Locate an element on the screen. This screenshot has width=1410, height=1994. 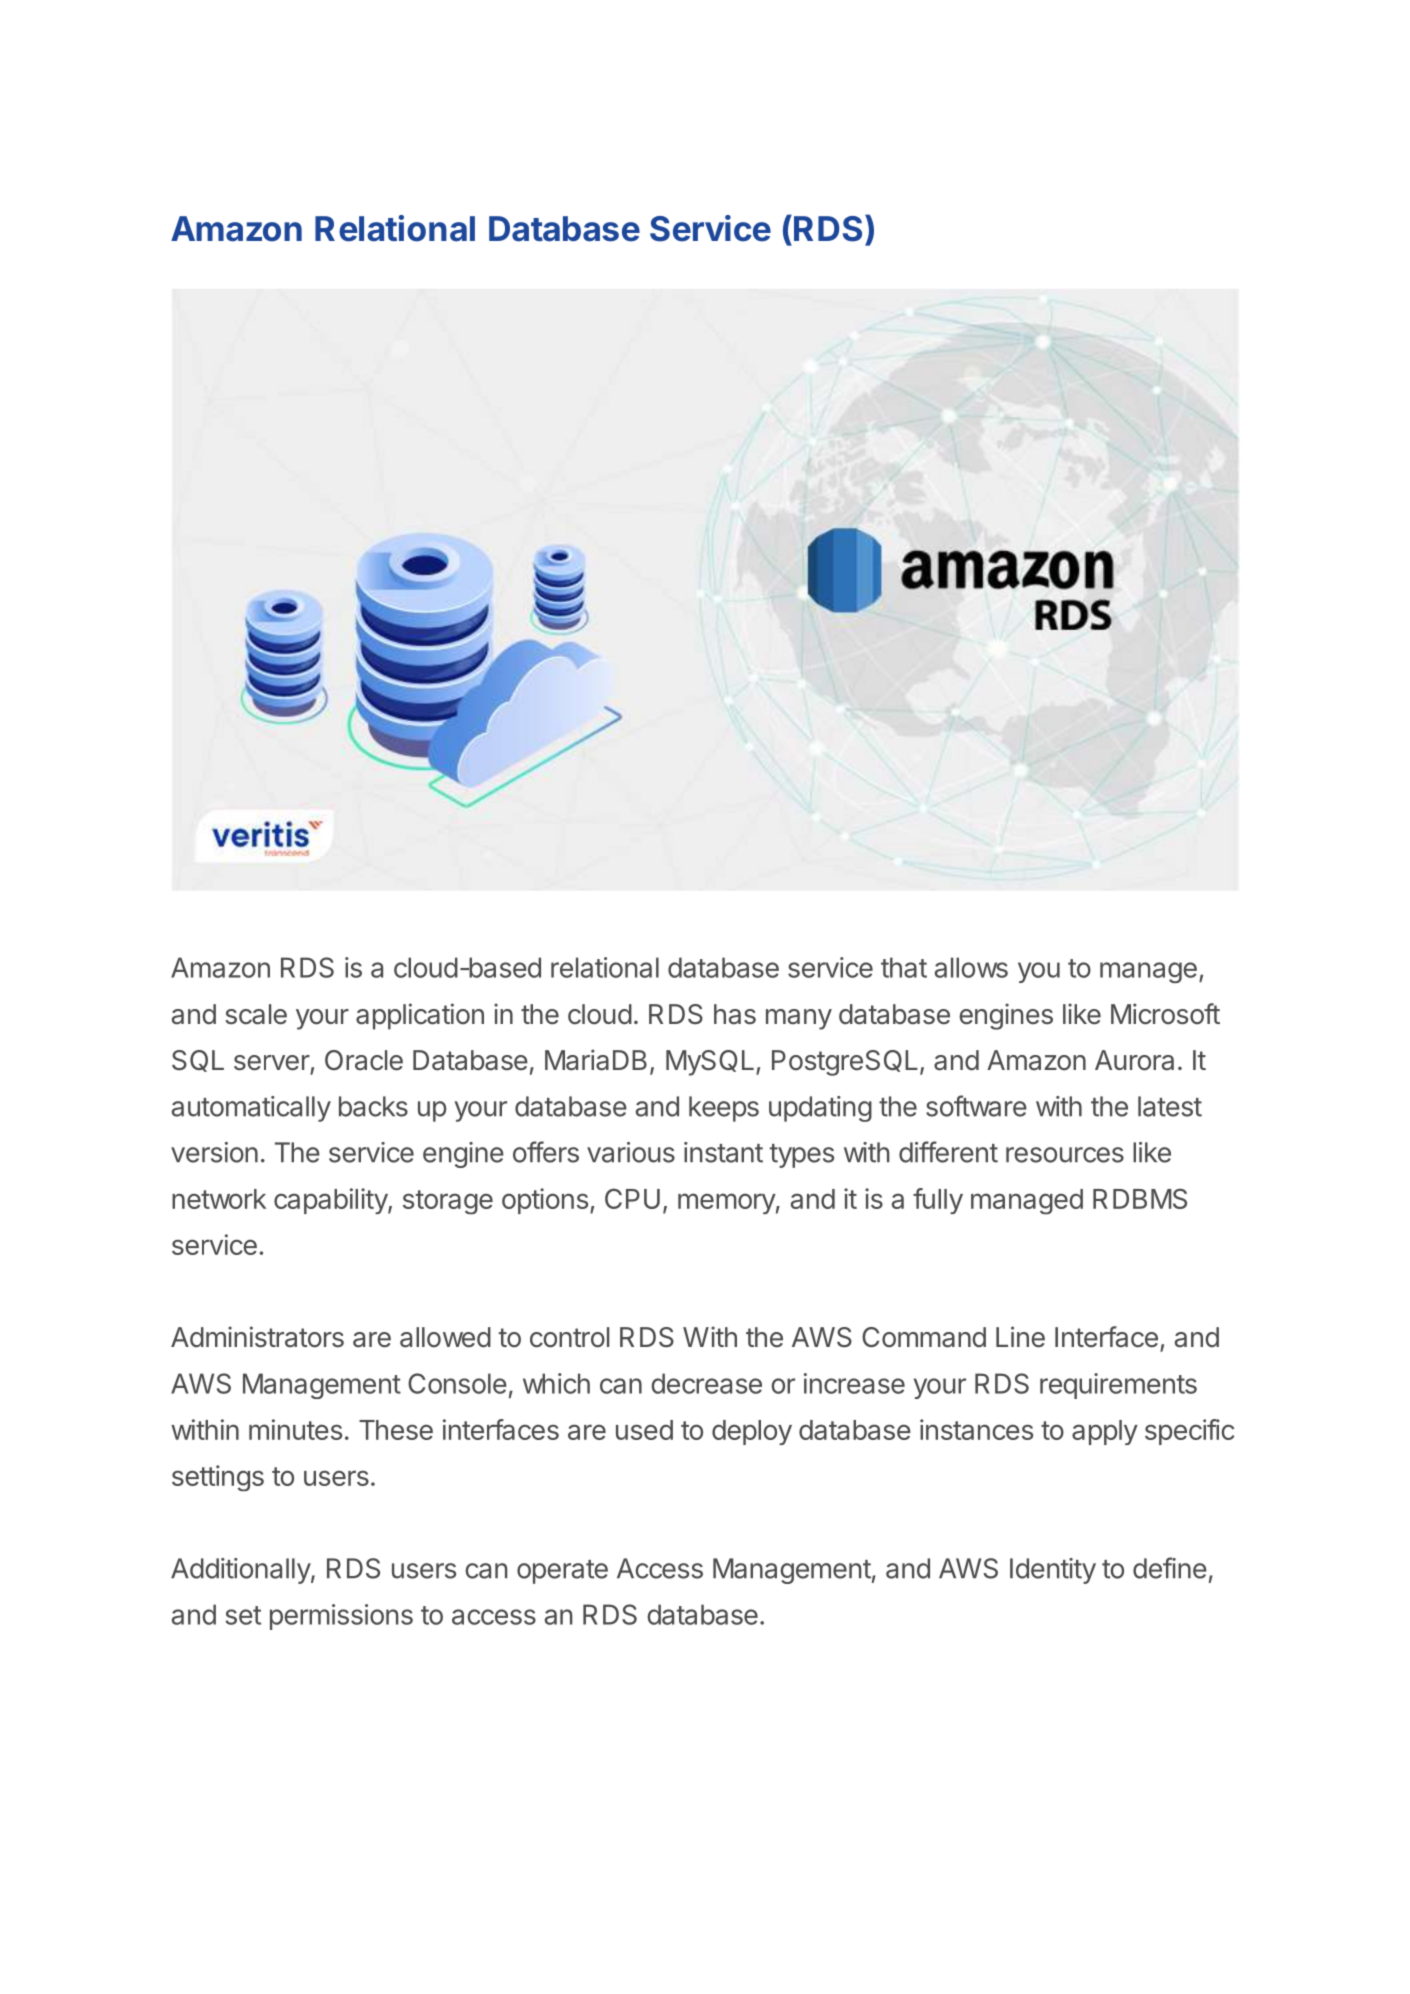
Line is located at coordinates (1020, 1337).
